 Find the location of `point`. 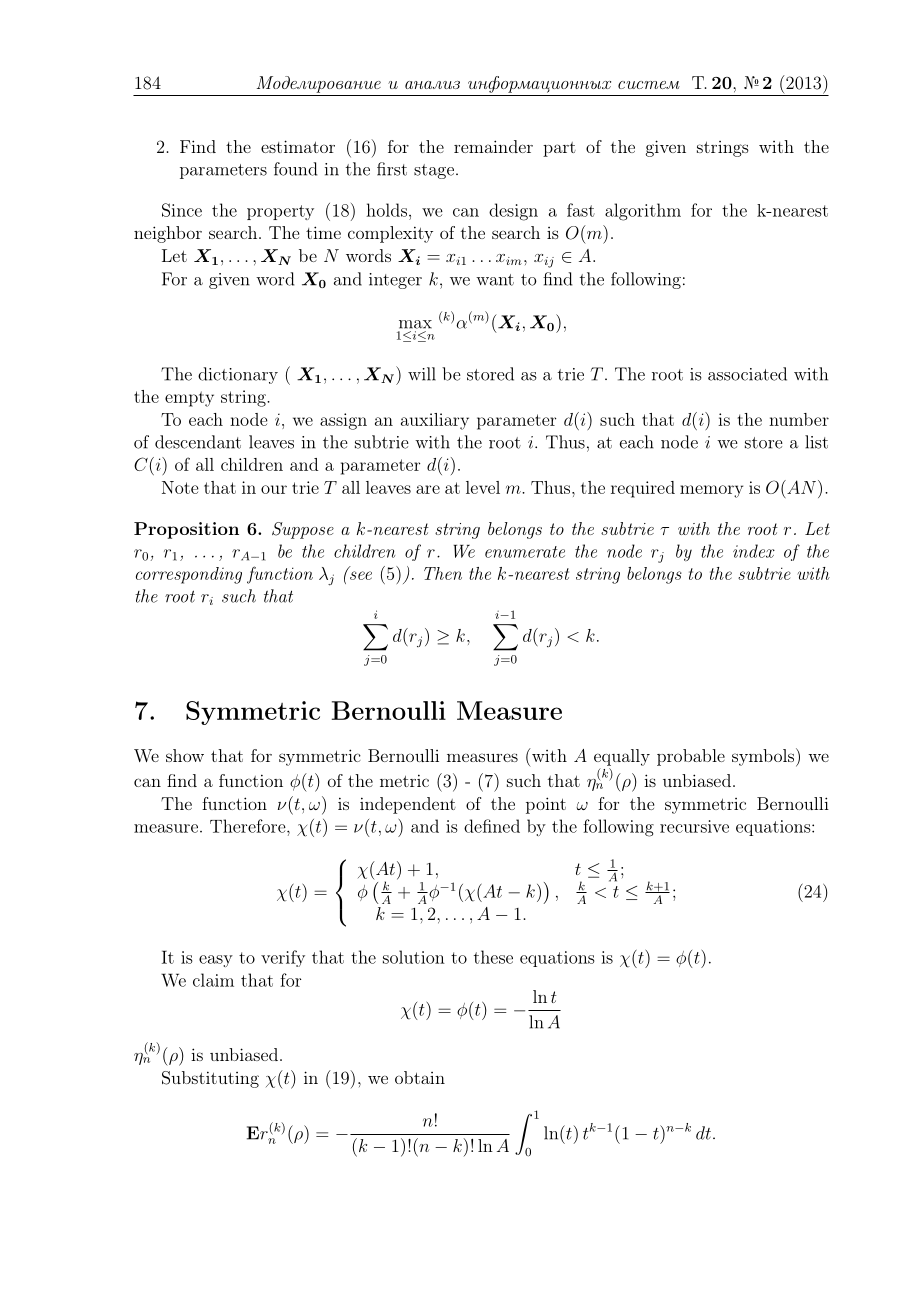

point is located at coordinates (546, 805).
